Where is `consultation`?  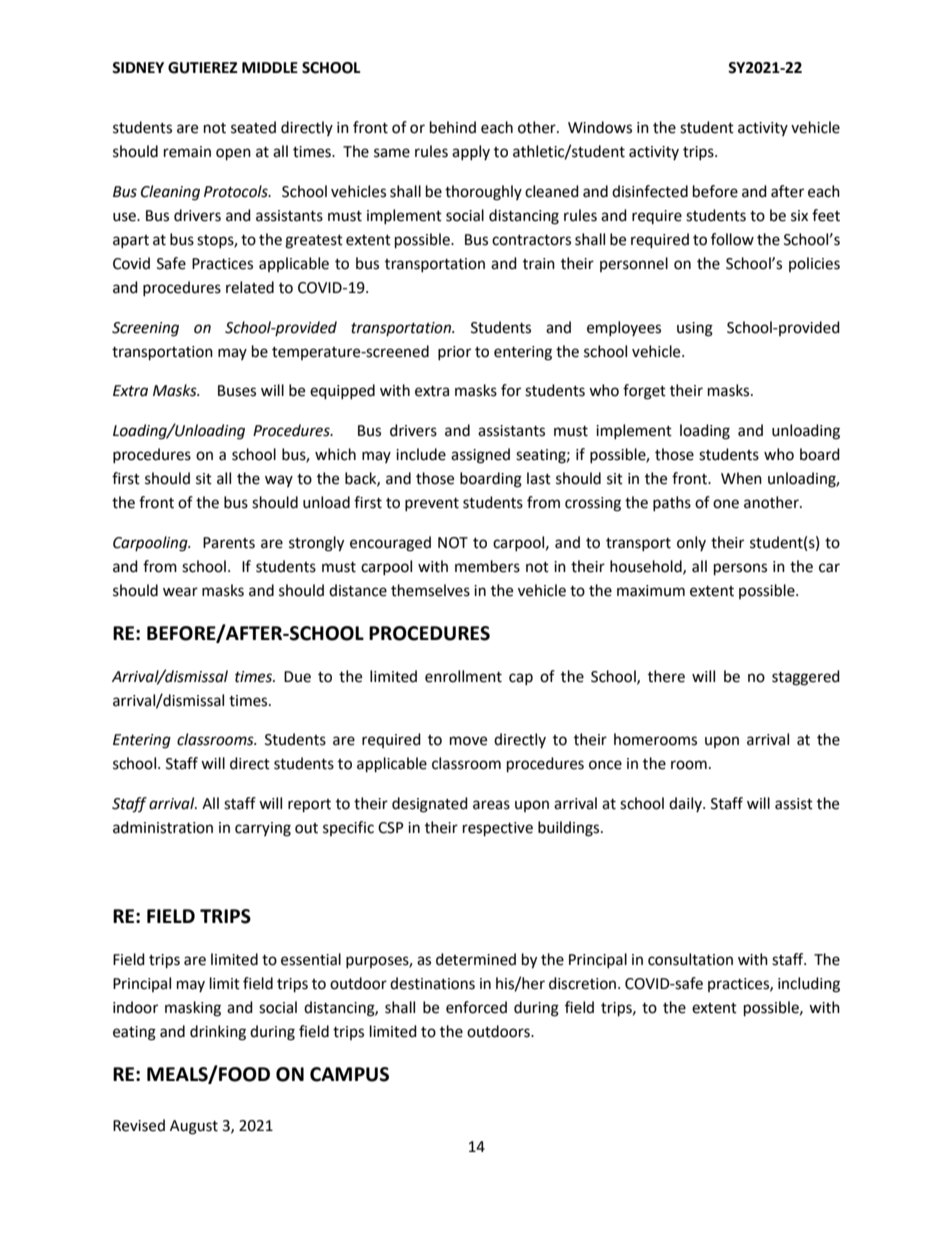
consultation is located at coordinates (690, 959).
